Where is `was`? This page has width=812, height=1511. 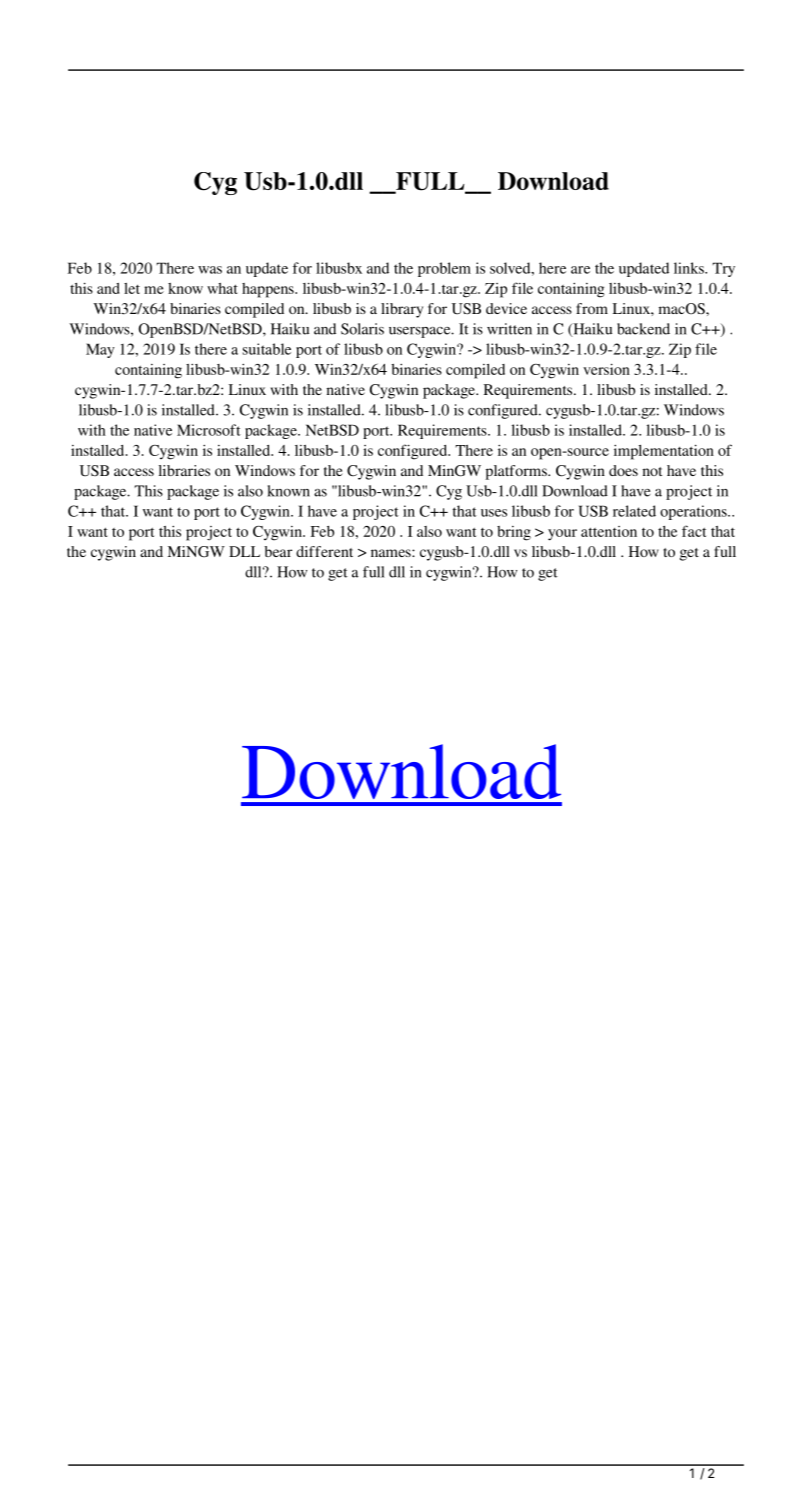
was is located at coordinates (210, 270).
